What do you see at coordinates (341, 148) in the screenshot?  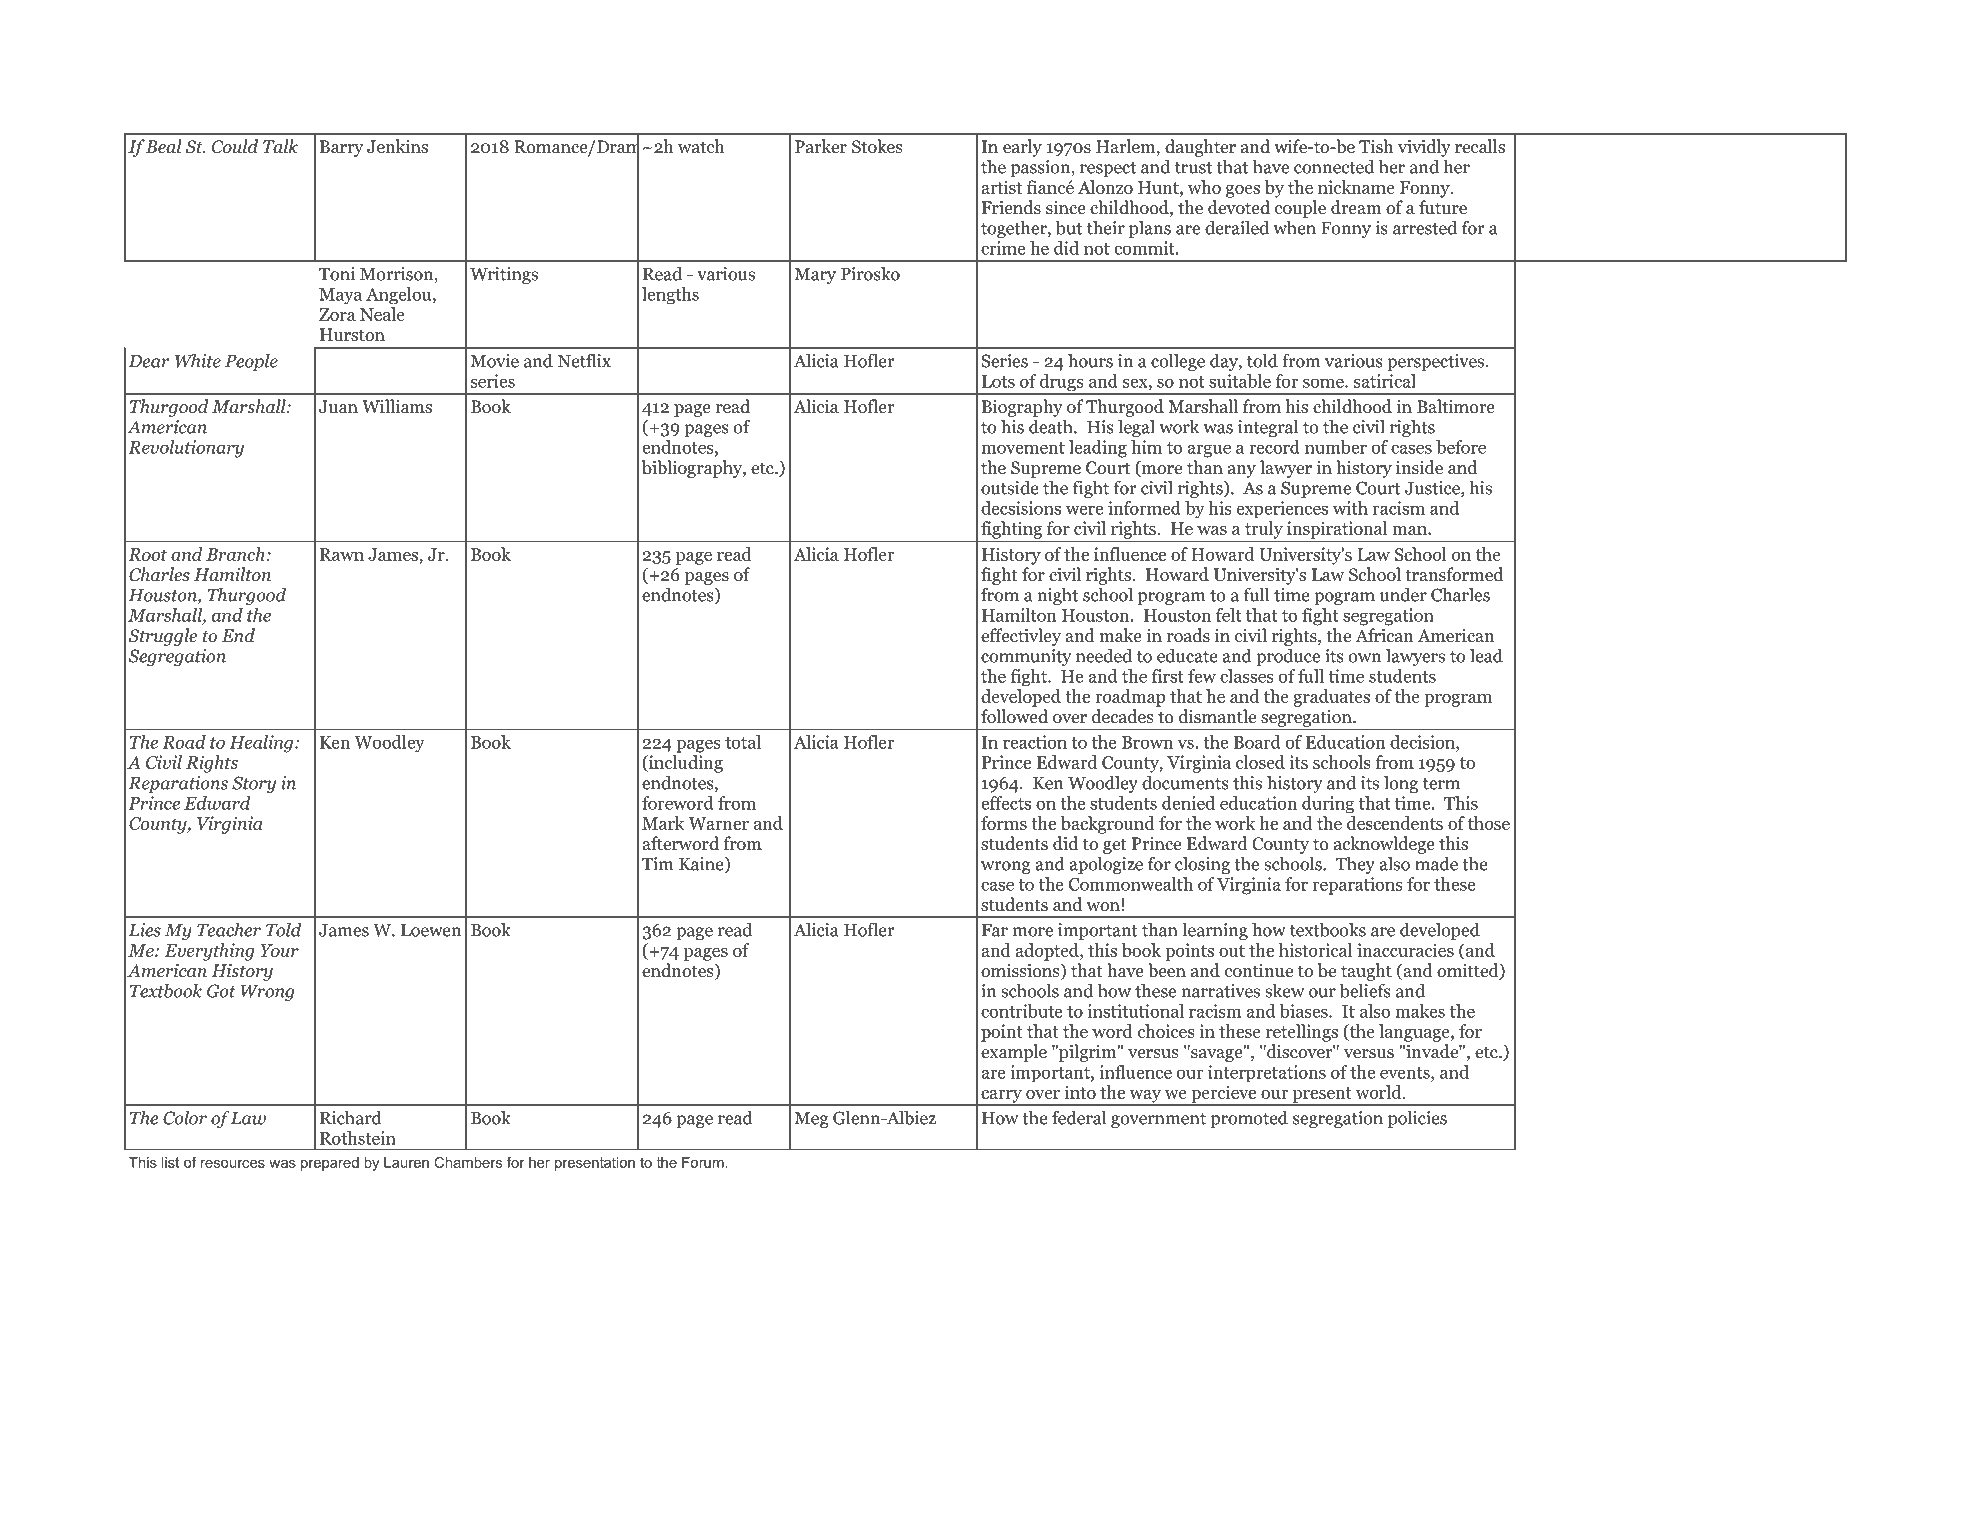 I see `Barry` at bounding box center [341, 148].
